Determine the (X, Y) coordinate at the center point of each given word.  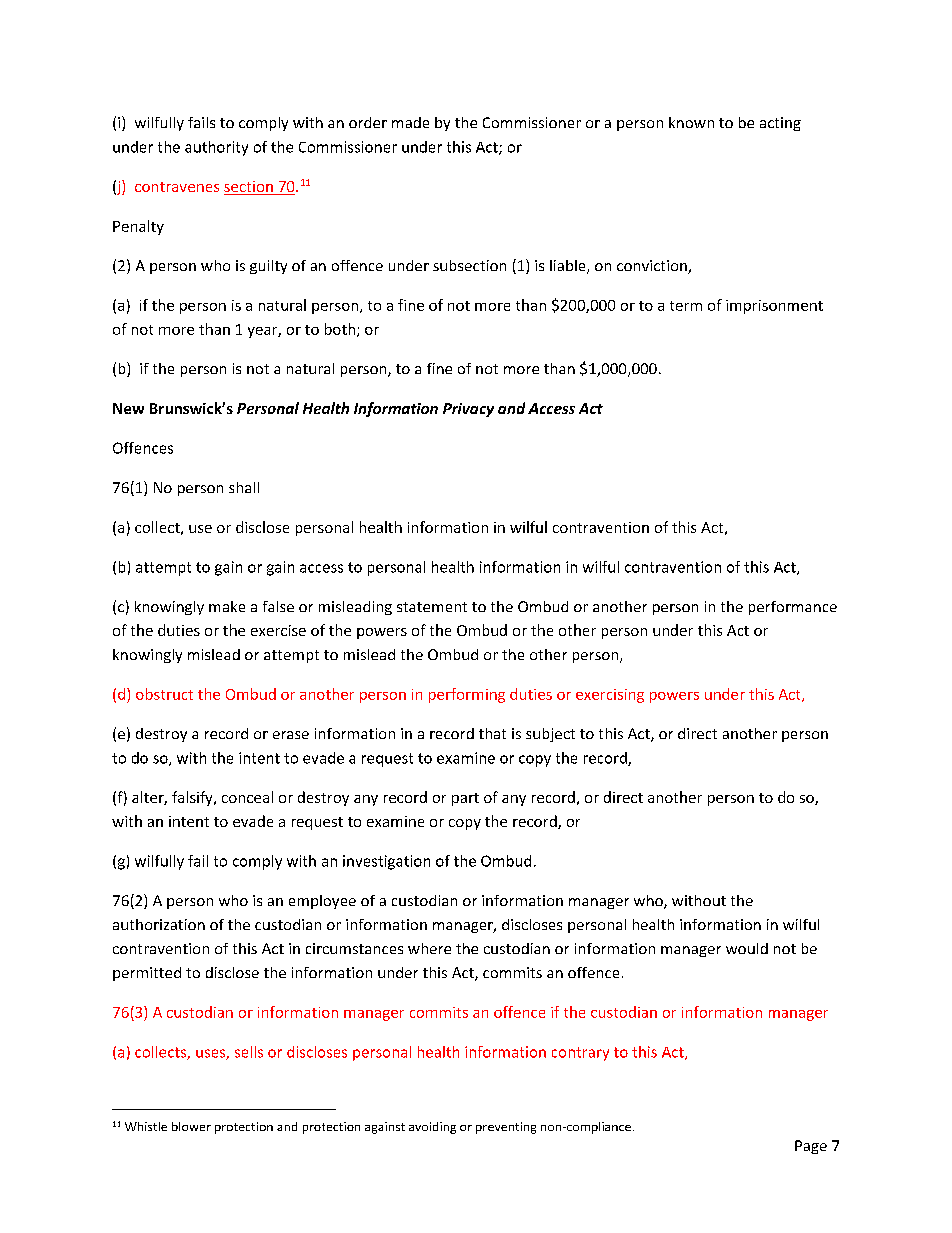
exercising (610, 696)
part (465, 799)
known (691, 122)
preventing (506, 1128)
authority (216, 148)
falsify (193, 798)
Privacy (468, 410)
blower (191, 1126)
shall (244, 487)
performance (793, 608)
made (410, 122)
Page (811, 1147)
